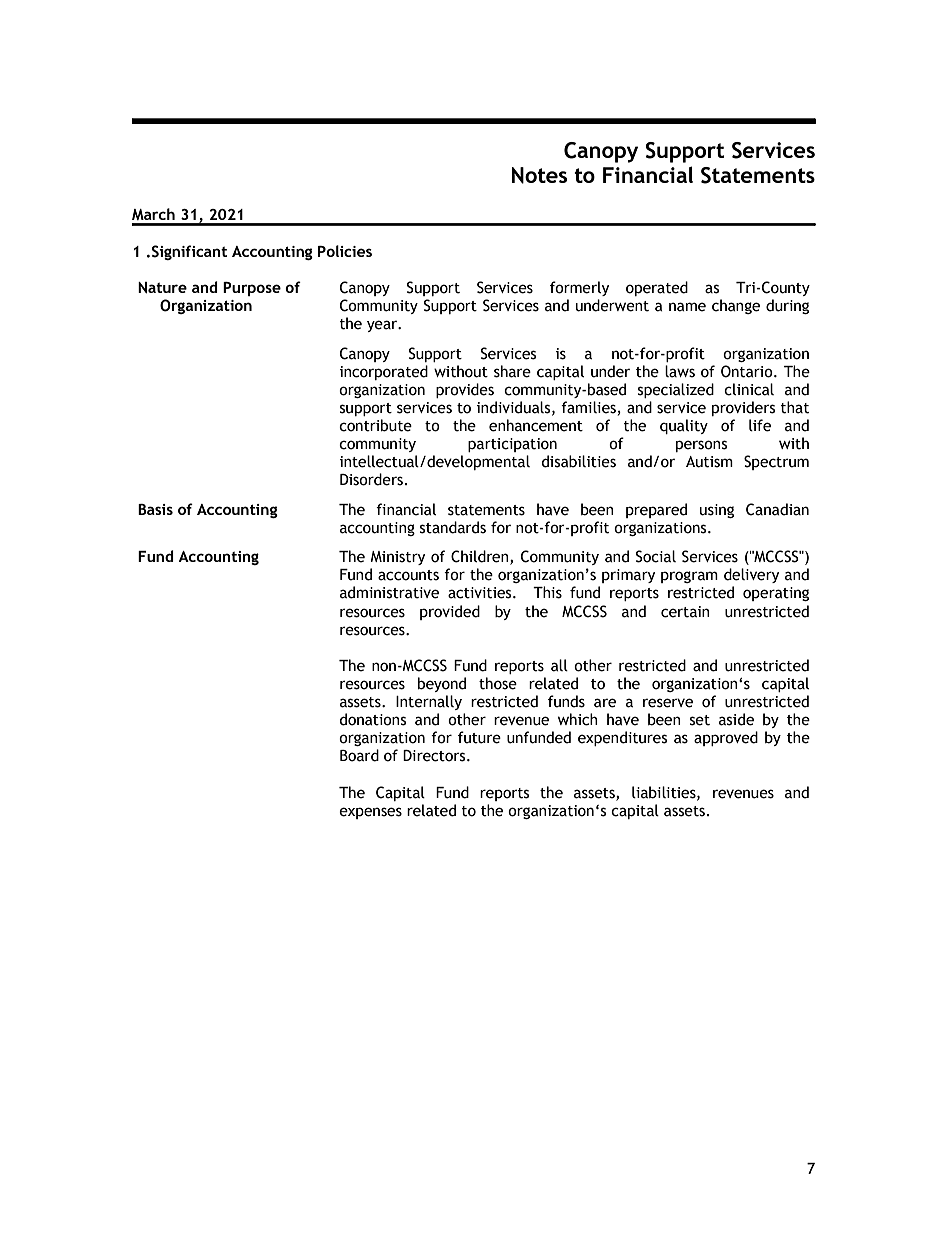 This screenshot has height=1233, width=952. Describe the element at coordinates (657, 288) in the screenshot. I see `operated` at that location.
